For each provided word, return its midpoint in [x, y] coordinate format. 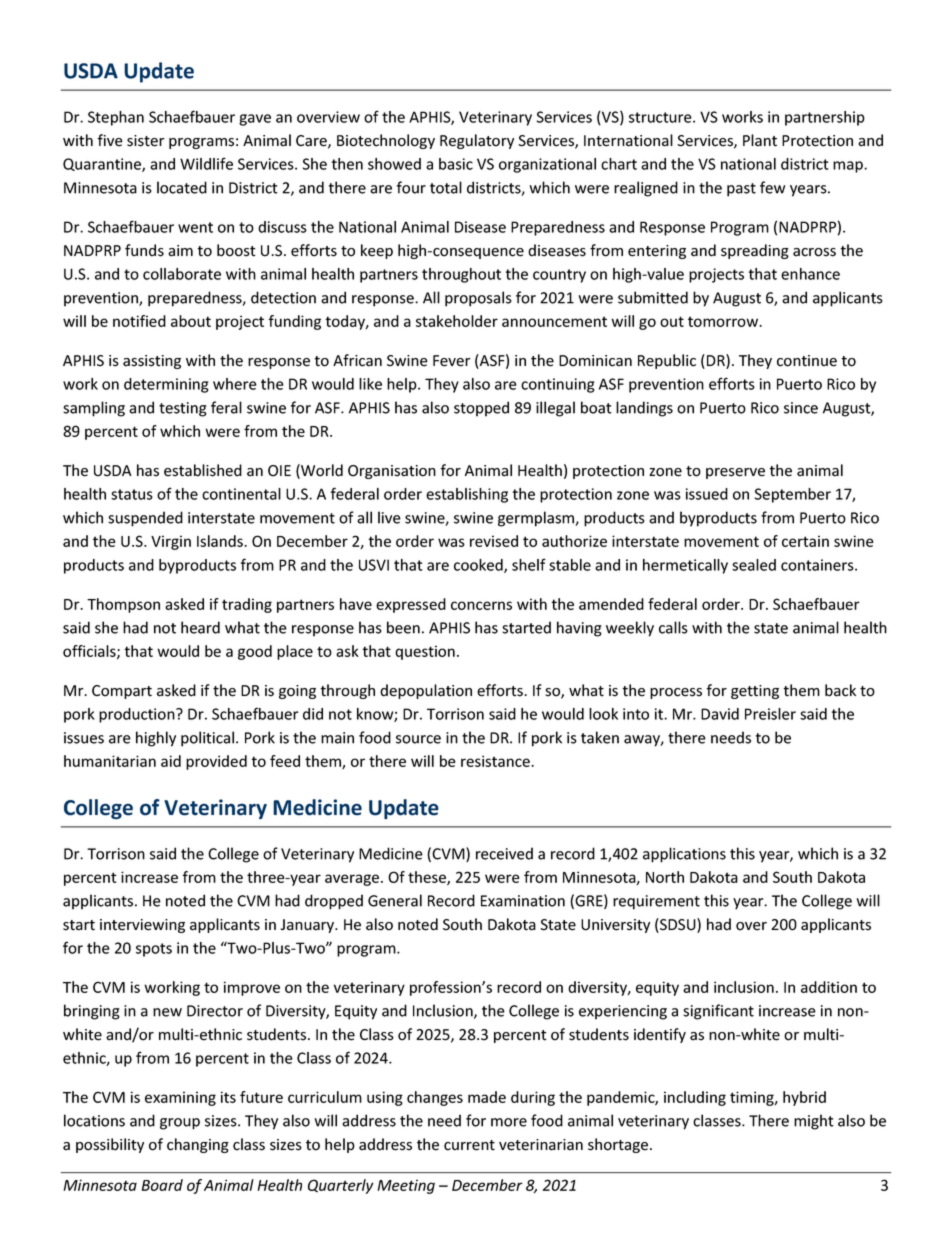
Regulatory [477, 141]
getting [755, 692]
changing [198, 1145]
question [425, 652]
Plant [760, 140]
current [469, 1145]
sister [146, 141]
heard [200, 627]
